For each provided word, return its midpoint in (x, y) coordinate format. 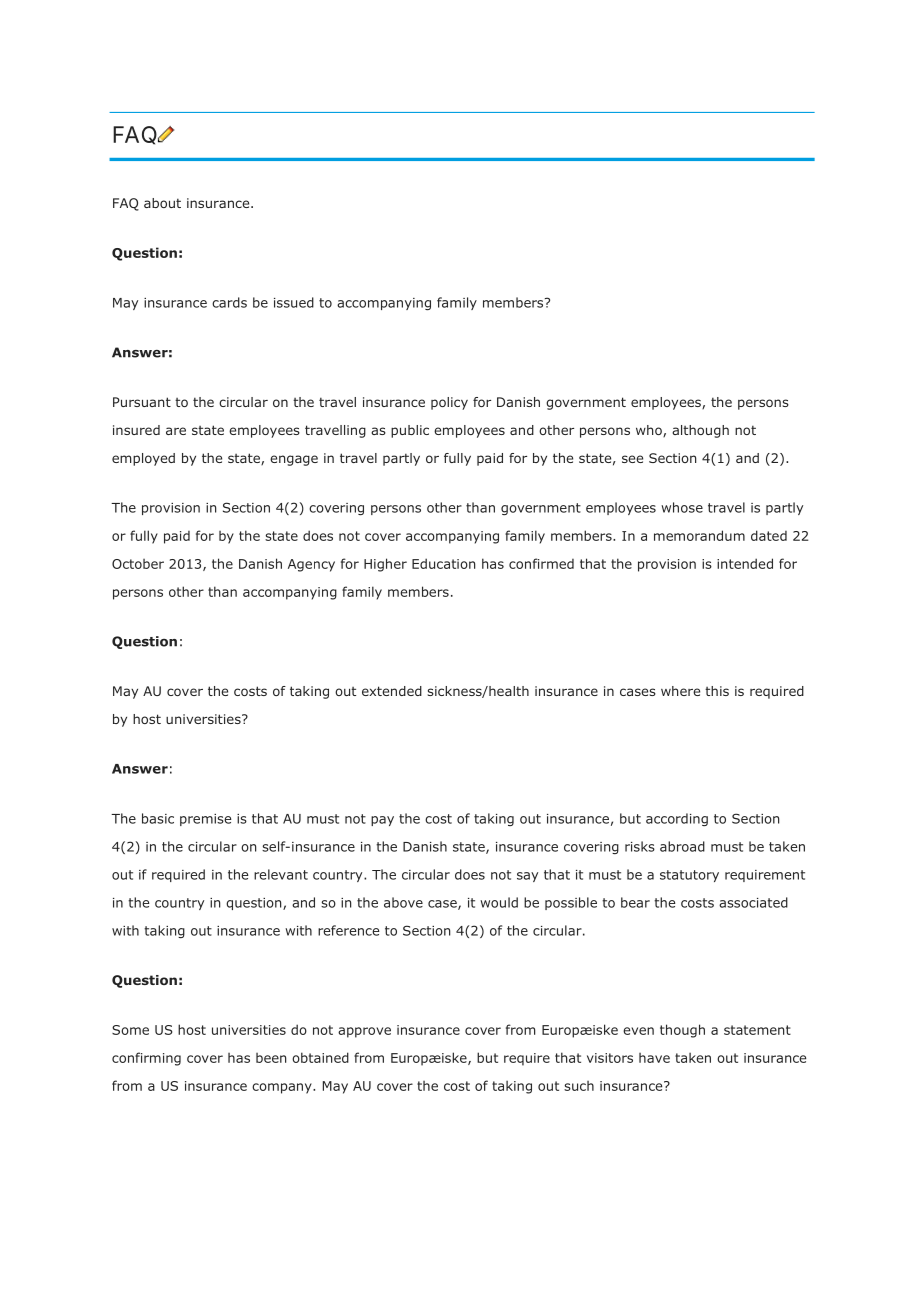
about (162, 203)
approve (364, 1032)
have (654, 1058)
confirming (146, 1059)
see (632, 459)
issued (294, 302)
